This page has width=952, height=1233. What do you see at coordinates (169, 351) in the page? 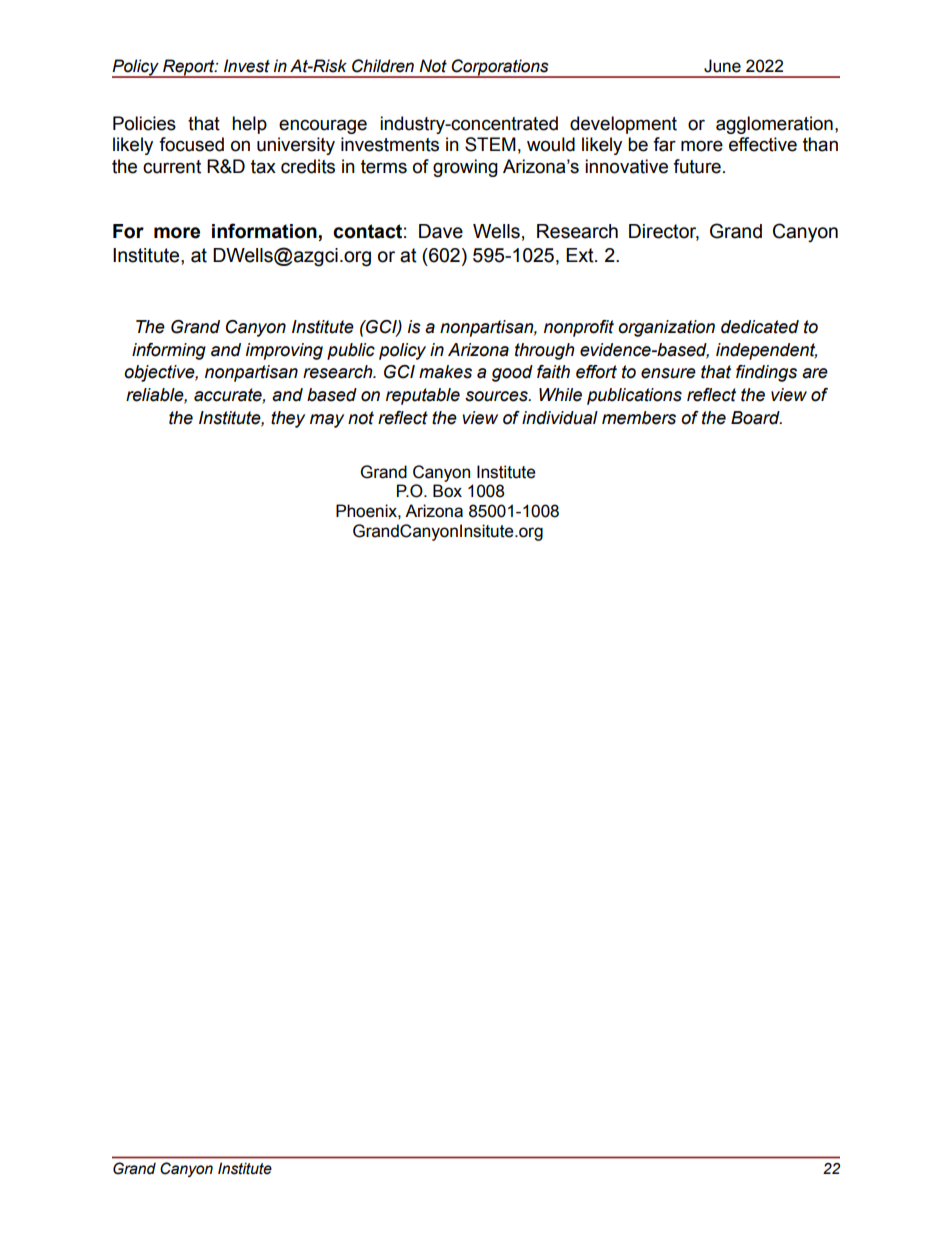
I see `informing` at bounding box center [169, 351].
